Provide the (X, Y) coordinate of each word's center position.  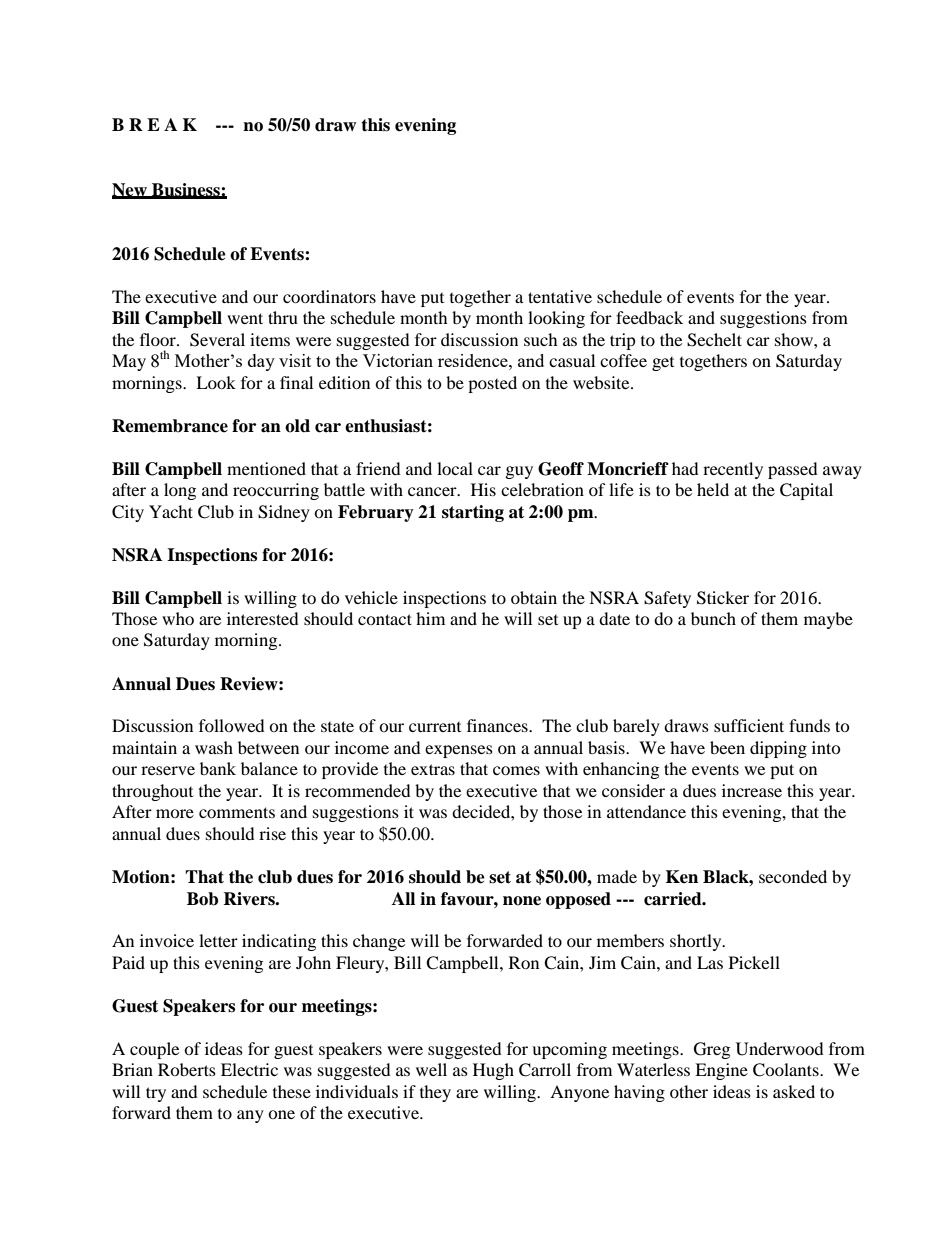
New (130, 190)
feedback (649, 317)
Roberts (187, 1069)
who (178, 618)
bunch (713, 618)
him (430, 618)
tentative (560, 296)
